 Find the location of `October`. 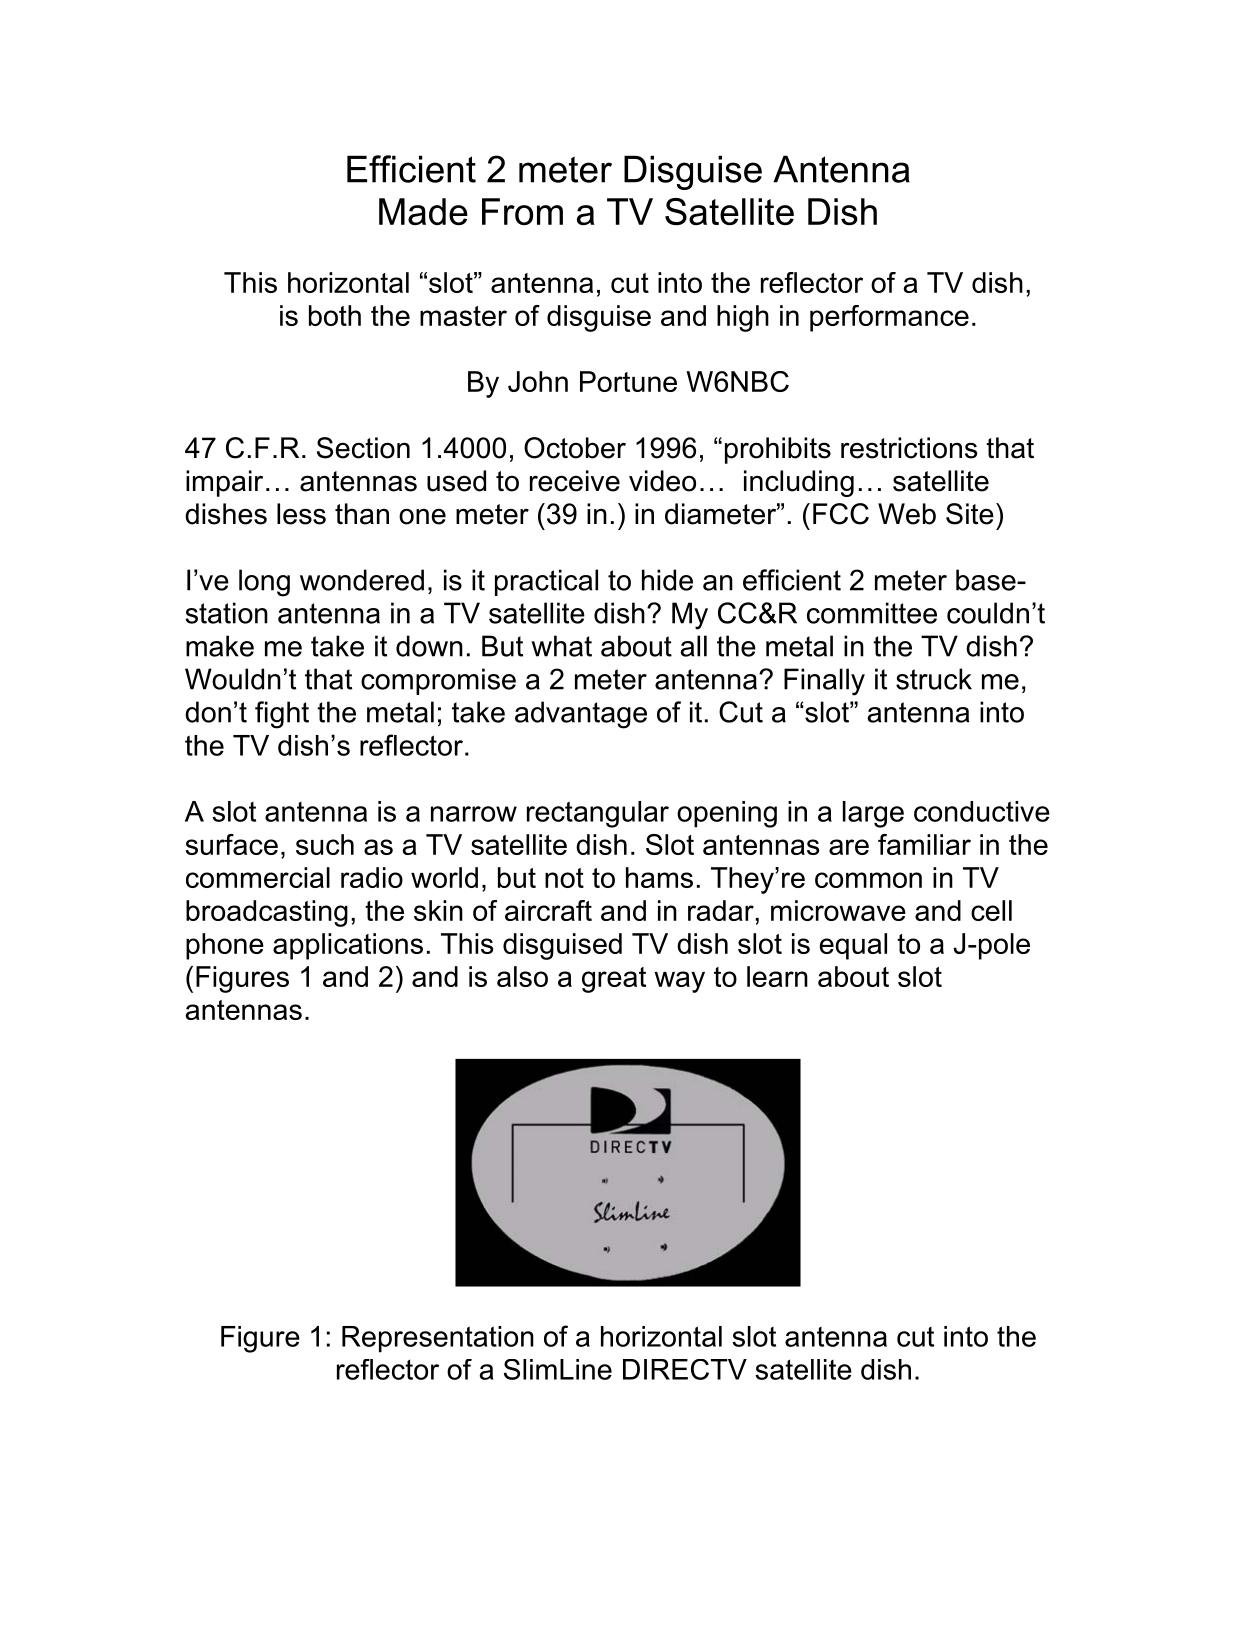

October is located at coordinates (575, 448).
